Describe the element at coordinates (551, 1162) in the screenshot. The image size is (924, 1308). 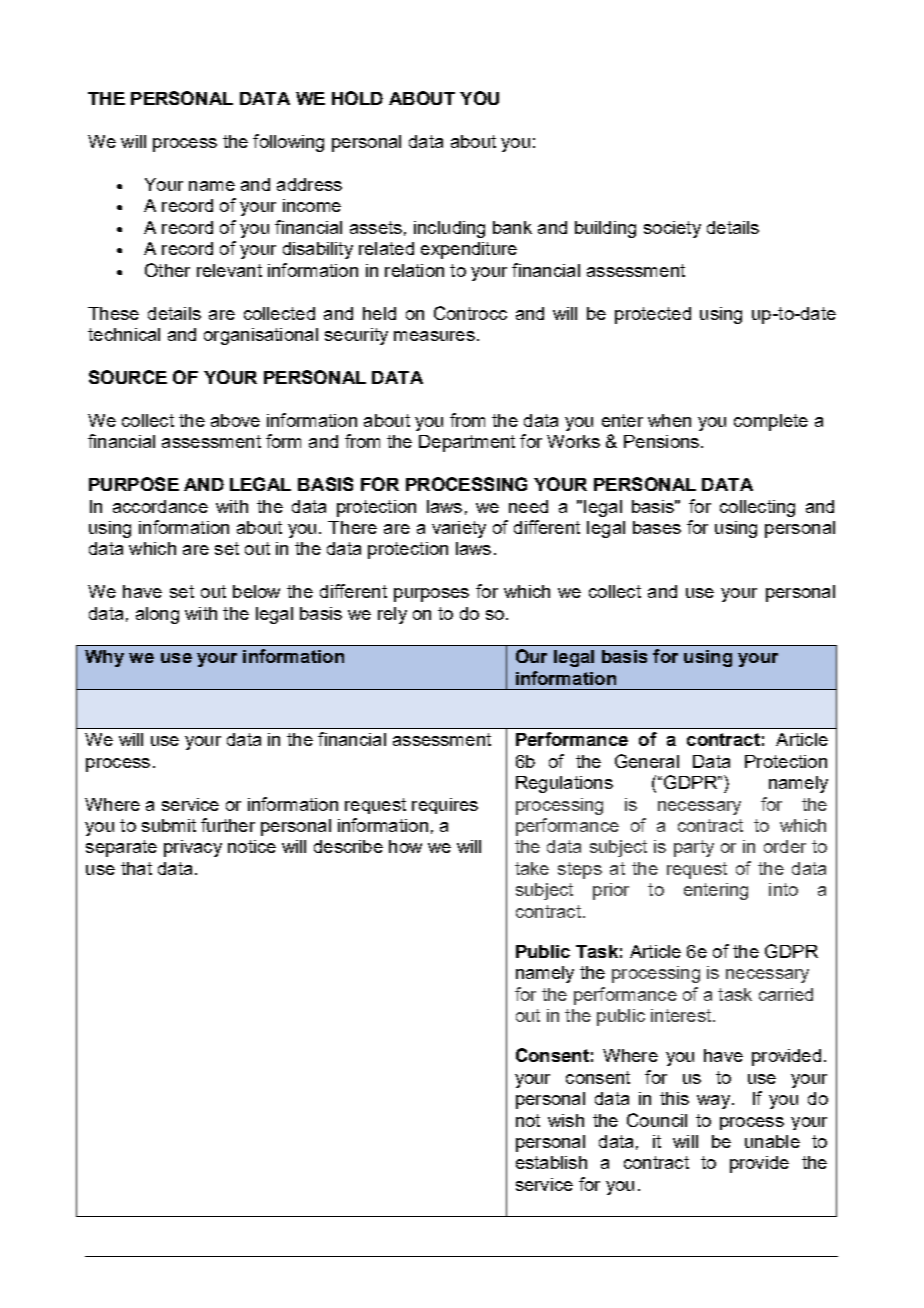
I see `establish` at that location.
